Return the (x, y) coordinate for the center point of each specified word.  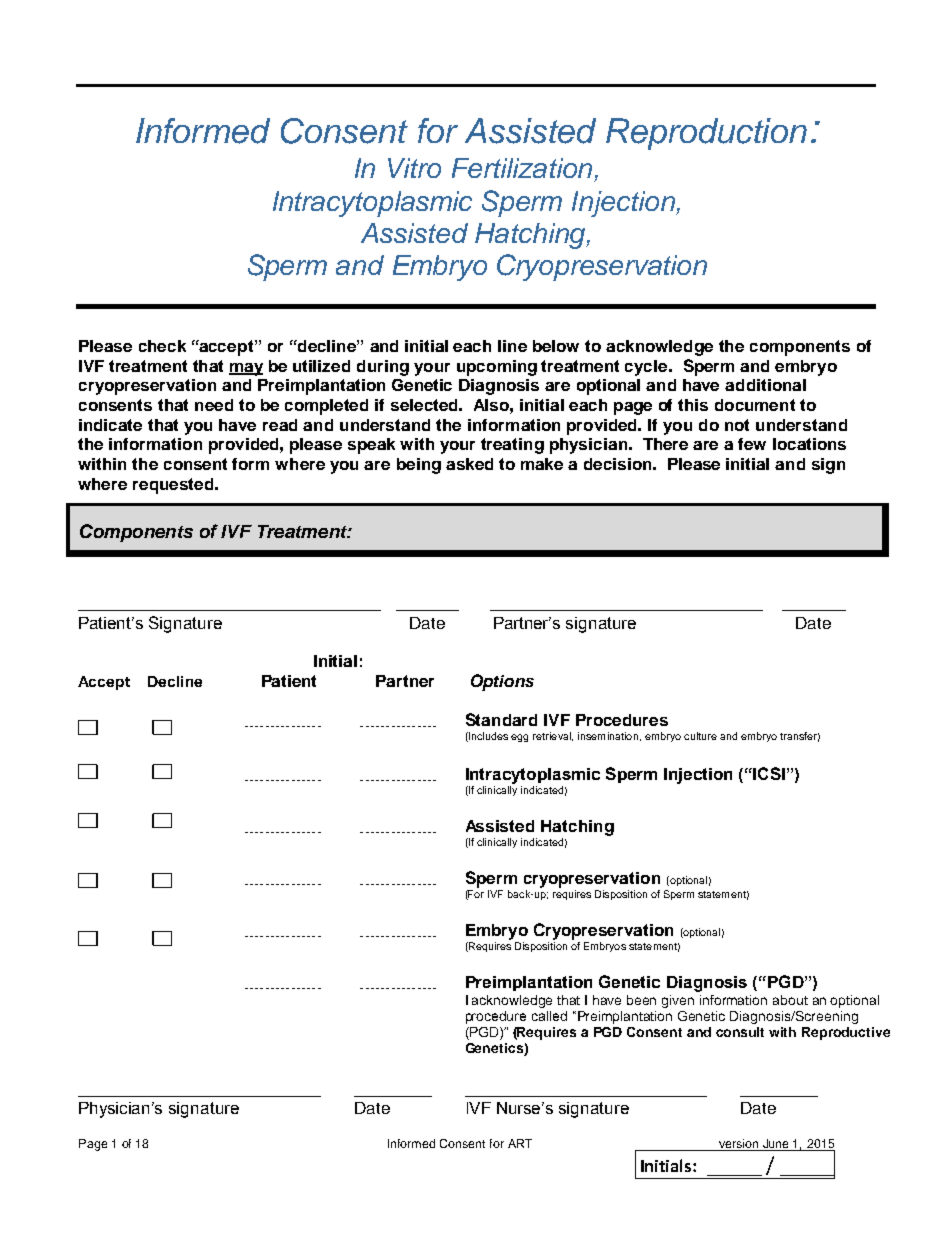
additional (765, 385)
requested (174, 486)
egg (519, 738)
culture (700, 736)
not (737, 425)
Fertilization (522, 168)
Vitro (414, 168)
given (678, 1001)
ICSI (768, 773)
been (641, 1000)
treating (512, 446)
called (549, 1016)
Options (502, 682)
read (280, 425)
